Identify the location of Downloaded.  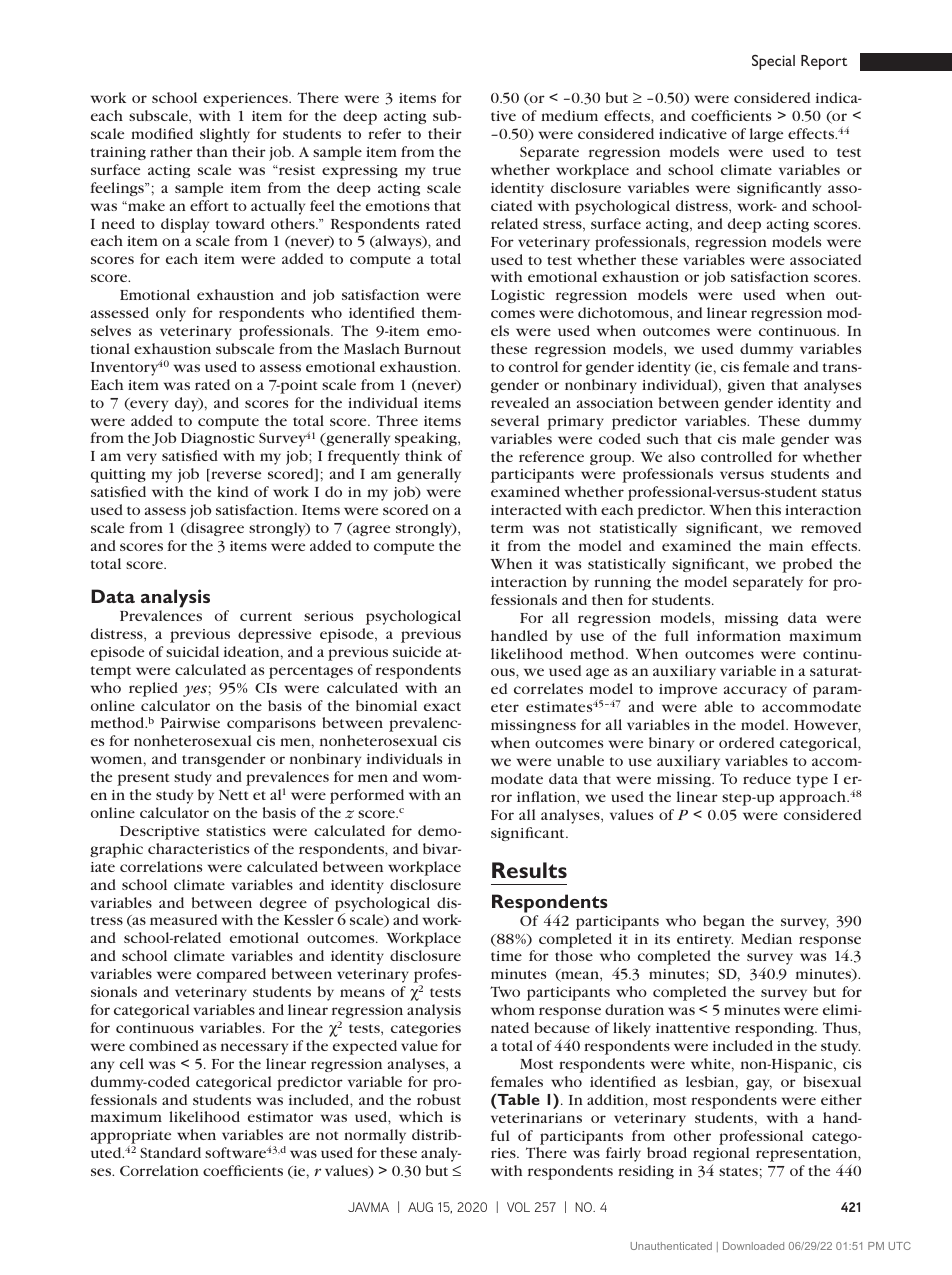
(753, 1246).
